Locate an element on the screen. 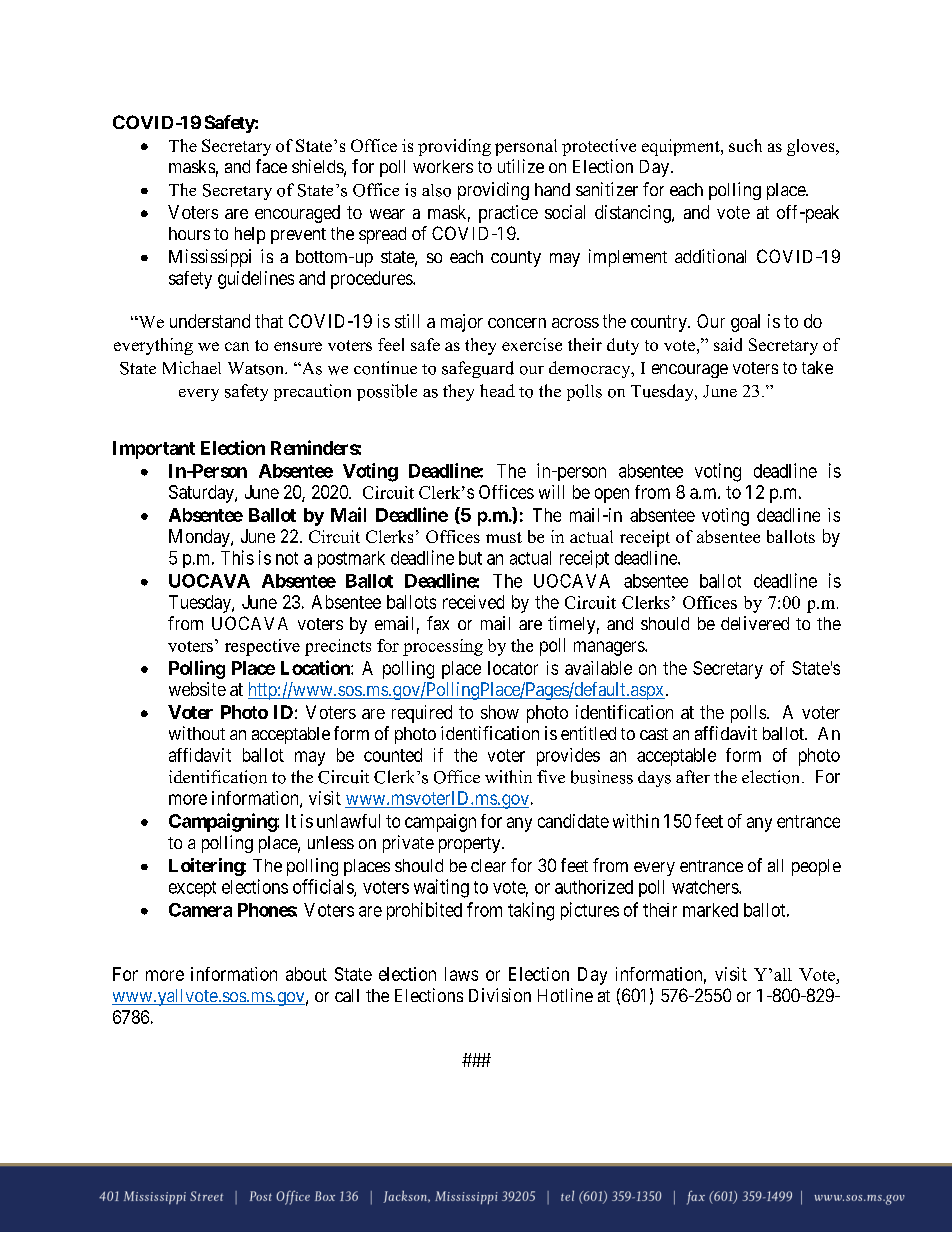 Image resolution: width=952 pixels, height=1233 pixels. Watson is located at coordinates (257, 368).
